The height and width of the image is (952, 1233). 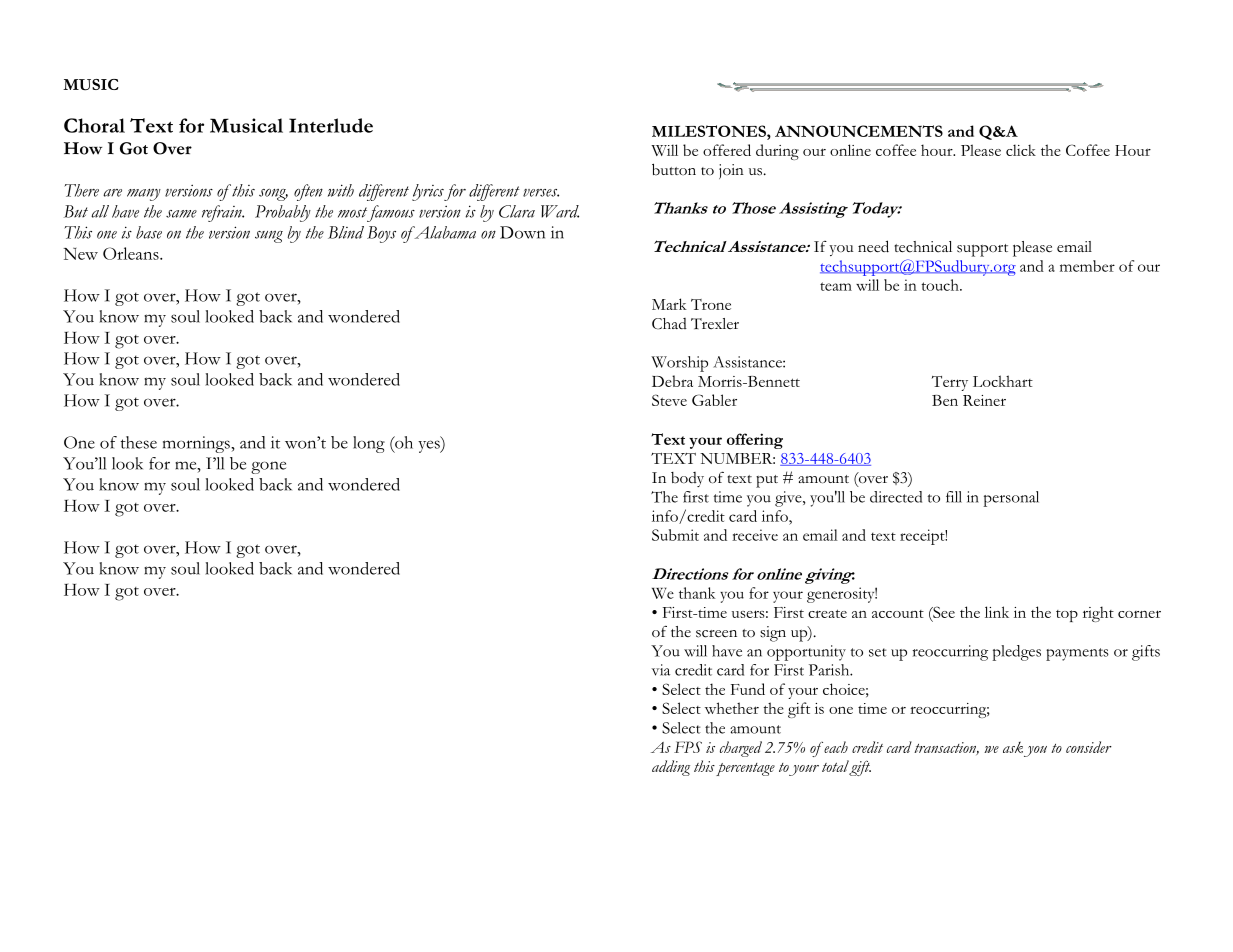 What do you see at coordinates (716, 634) in the image?
I see `screen` at bounding box center [716, 634].
